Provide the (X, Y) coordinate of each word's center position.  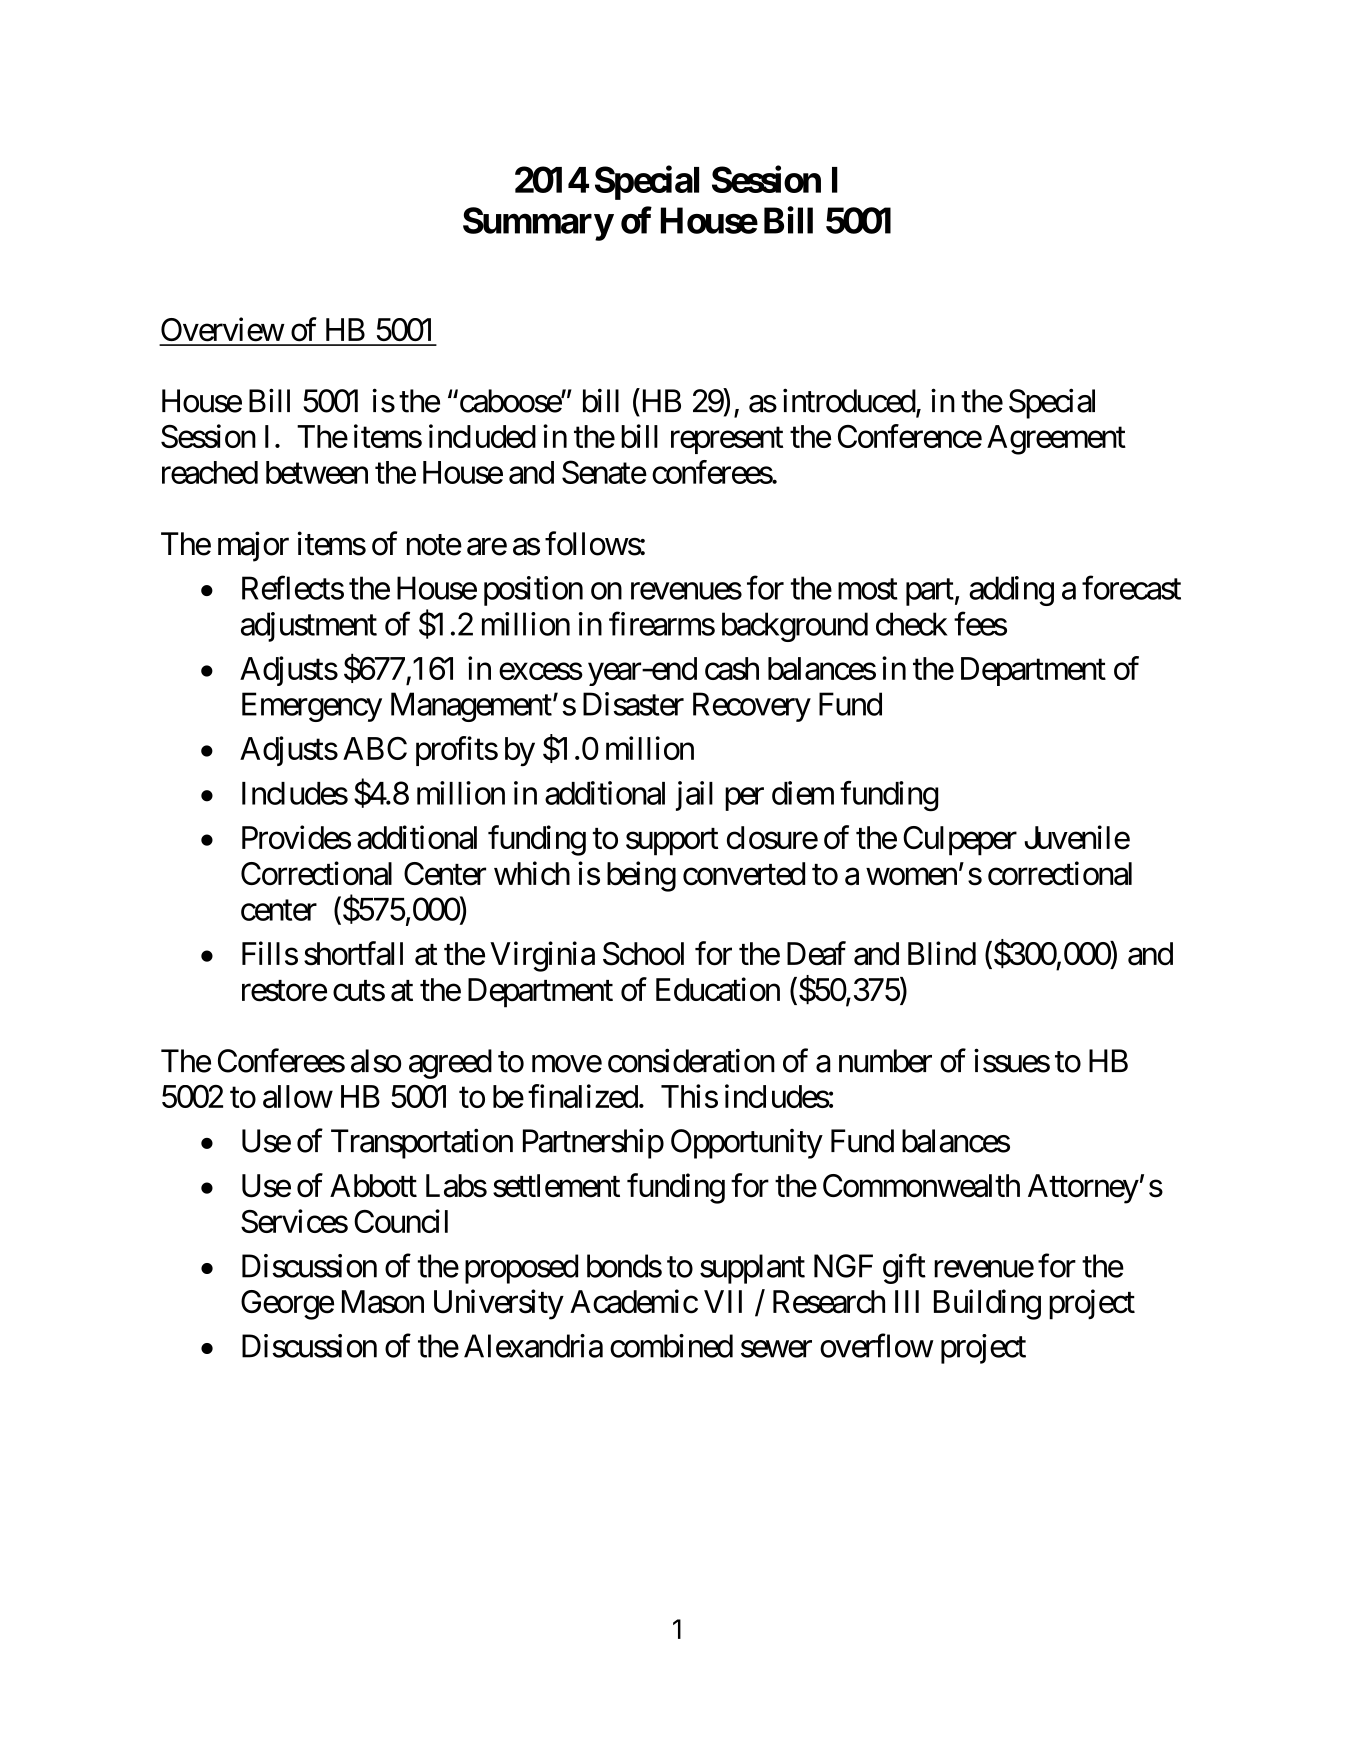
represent (727, 440)
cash (732, 668)
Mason (383, 1302)
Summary (538, 224)
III (907, 1301)
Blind (942, 953)
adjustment (309, 627)
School (643, 954)
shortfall (353, 953)
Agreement (1056, 440)
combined (671, 1346)
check (912, 624)
